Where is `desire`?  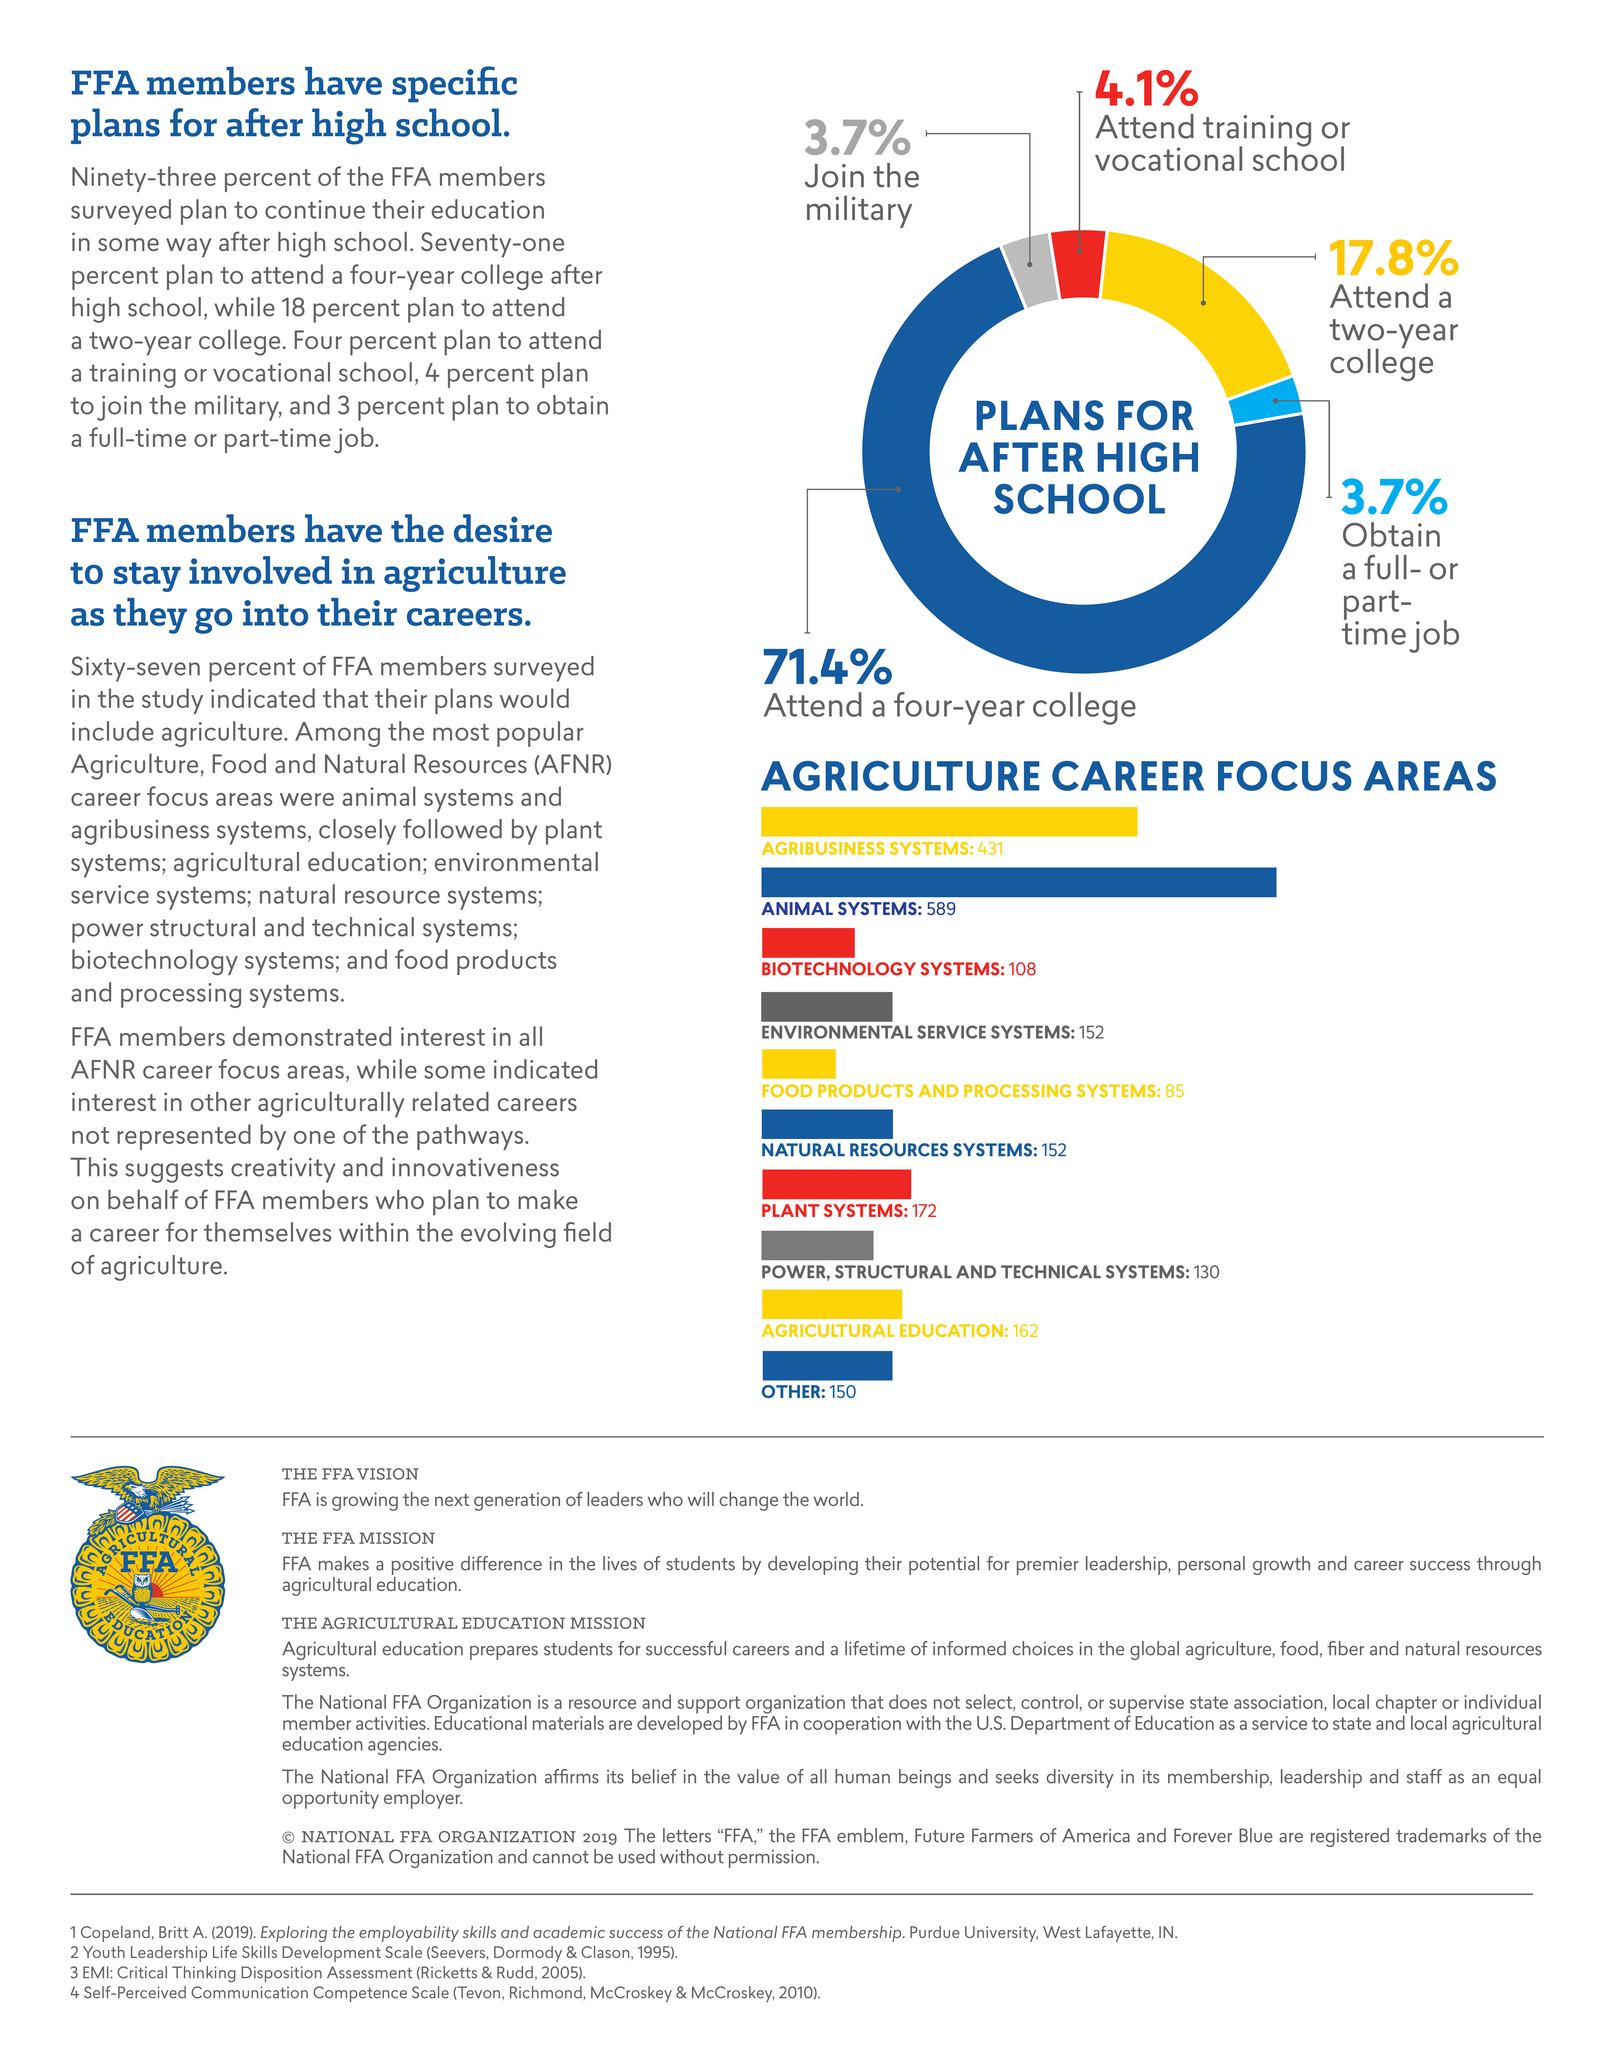
desire is located at coordinates (503, 528).
